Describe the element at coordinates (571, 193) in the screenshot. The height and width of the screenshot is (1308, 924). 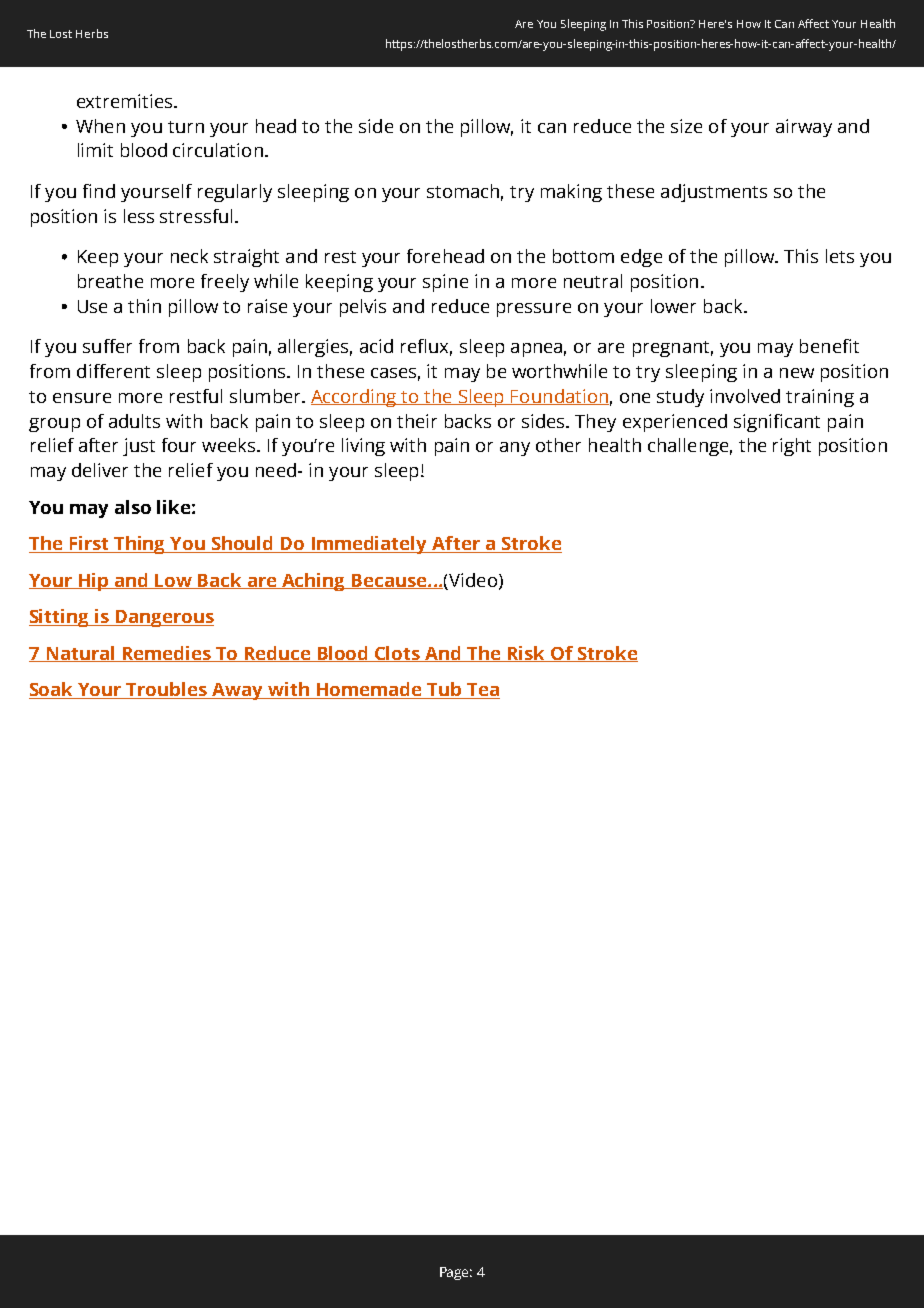
I see `making` at that location.
